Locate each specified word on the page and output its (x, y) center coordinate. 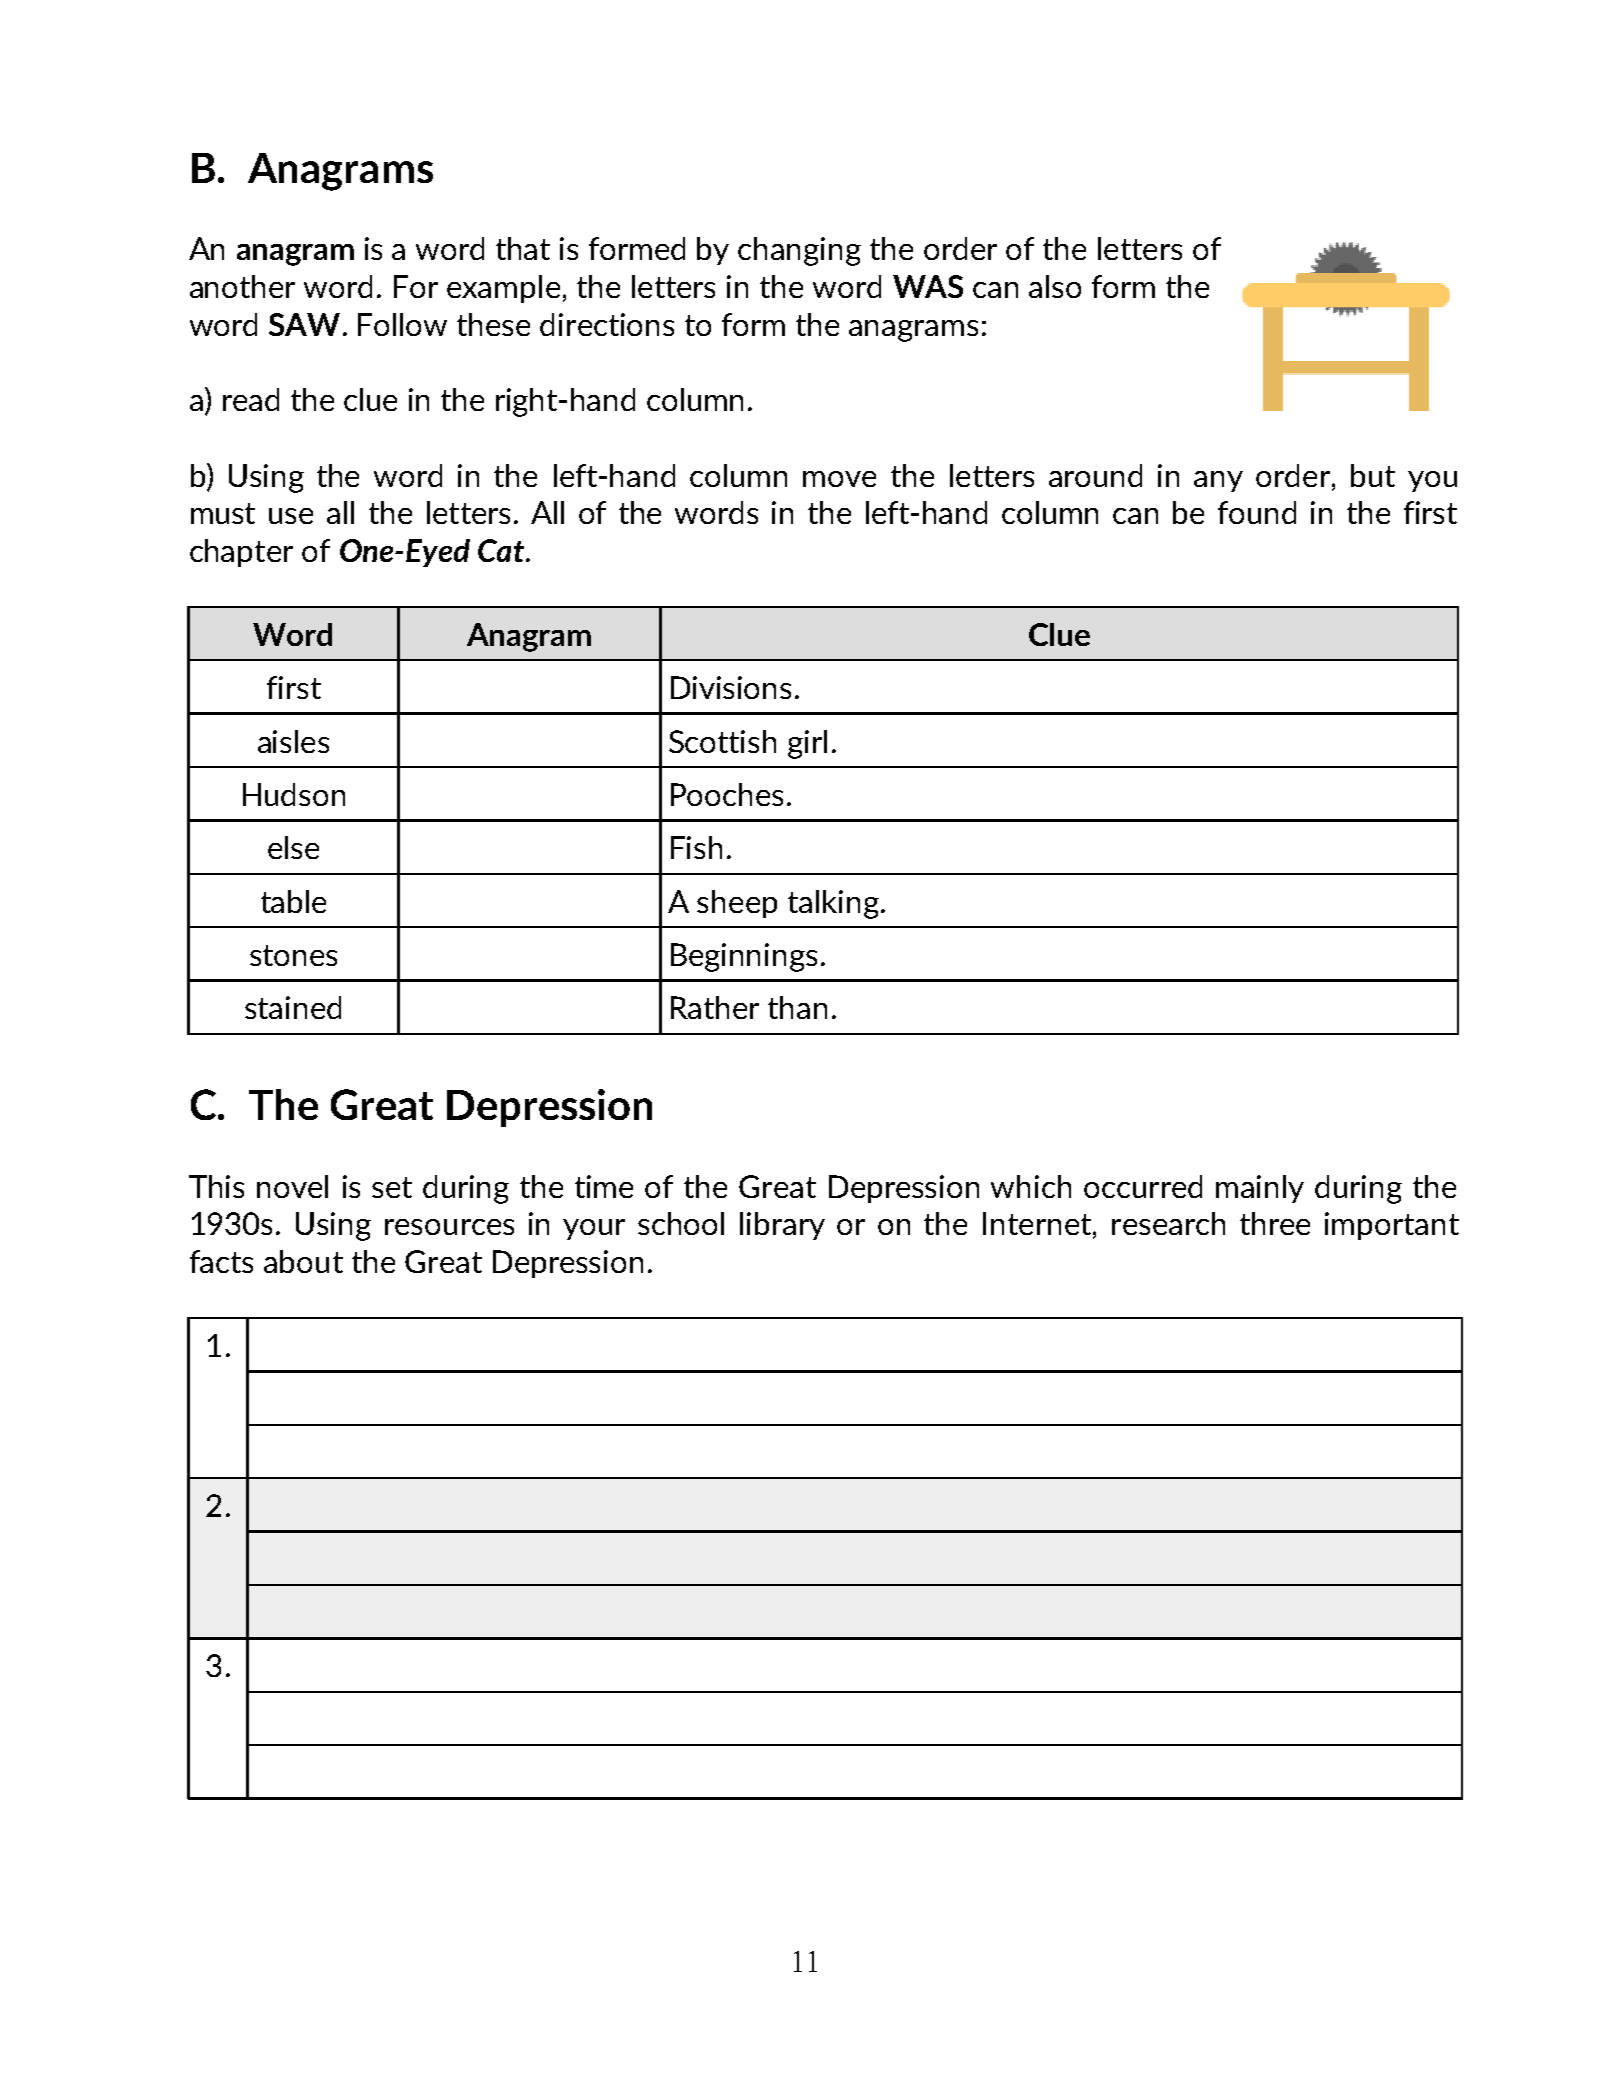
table (293, 901)
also (1055, 286)
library (782, 1226)
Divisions (731, 687)
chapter (241, 553)
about (303, 1261)
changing (799, 251)
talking (833, 904)
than (797, 1007)
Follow (402, 324)
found (1257, 512)
